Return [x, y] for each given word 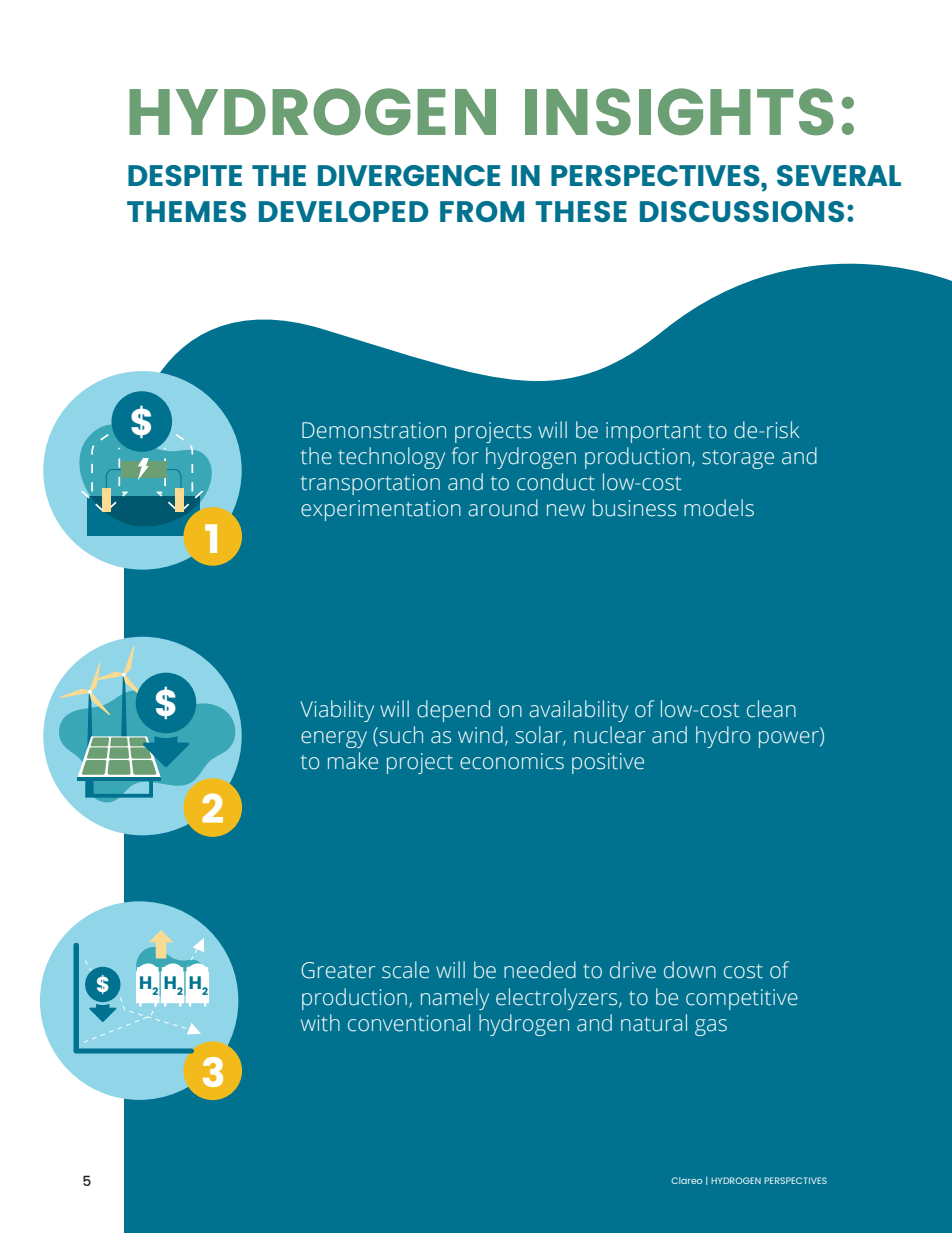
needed [540, 970]
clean [771, 709]
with [320, 1023]
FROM [482, 211]
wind [480, 735]
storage [738, 459]
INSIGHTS [679, 112]
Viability [337, 711]
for [465, 456]
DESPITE [185, 175]
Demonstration [374, 430]
